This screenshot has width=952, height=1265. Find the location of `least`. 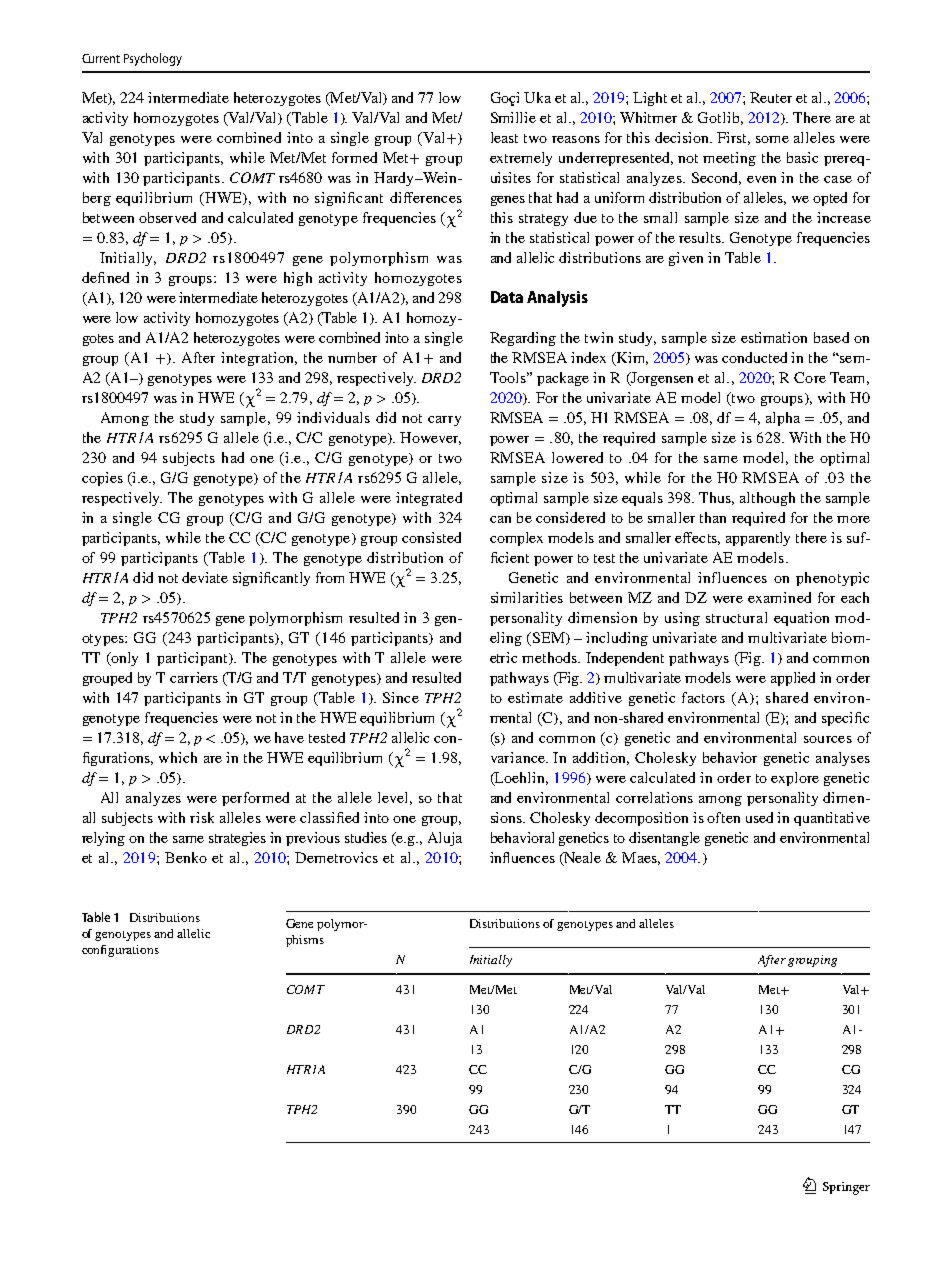

least is located at coordinates (504, 137).
